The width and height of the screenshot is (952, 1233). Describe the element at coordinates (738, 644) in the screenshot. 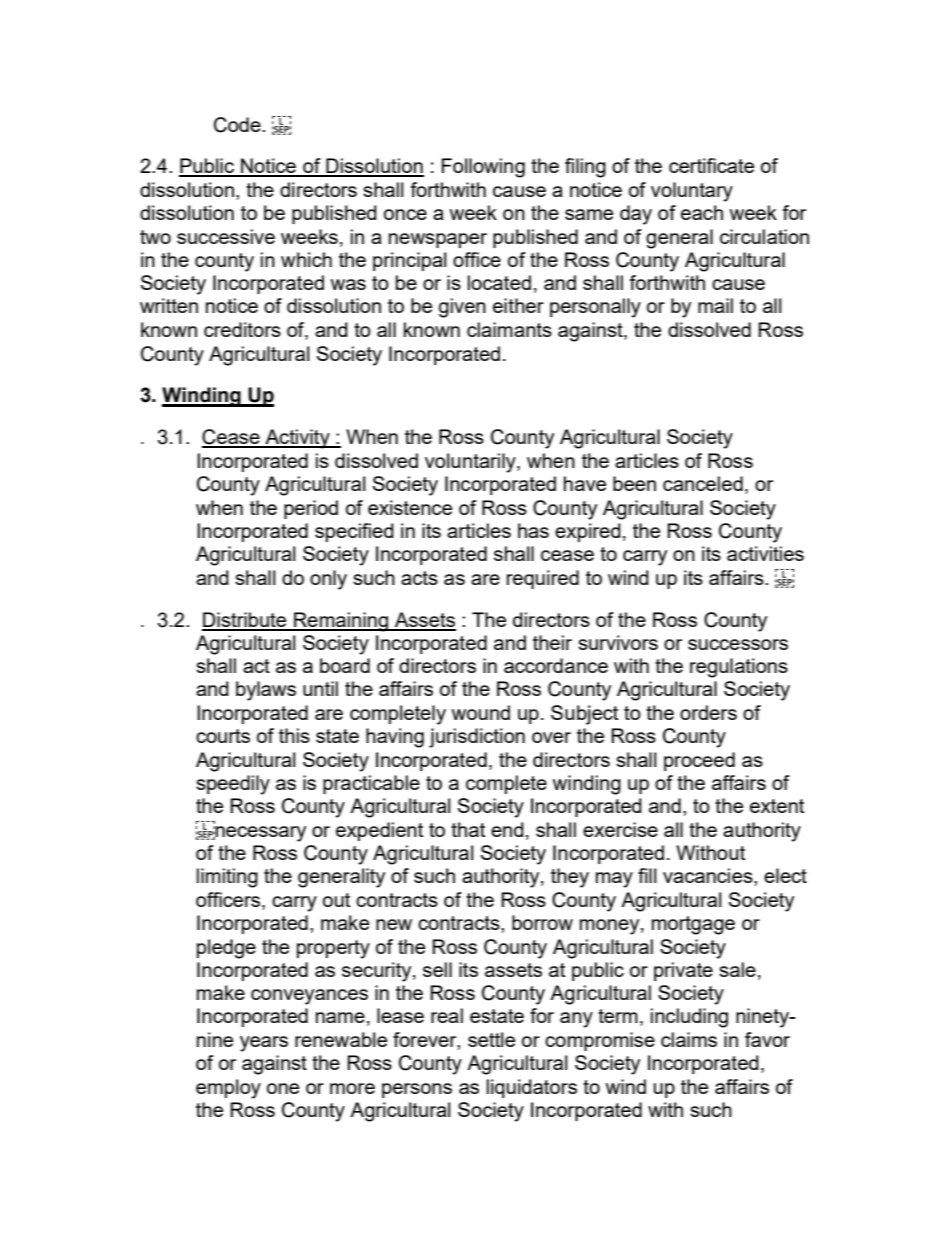

I see `successors` at that location.
